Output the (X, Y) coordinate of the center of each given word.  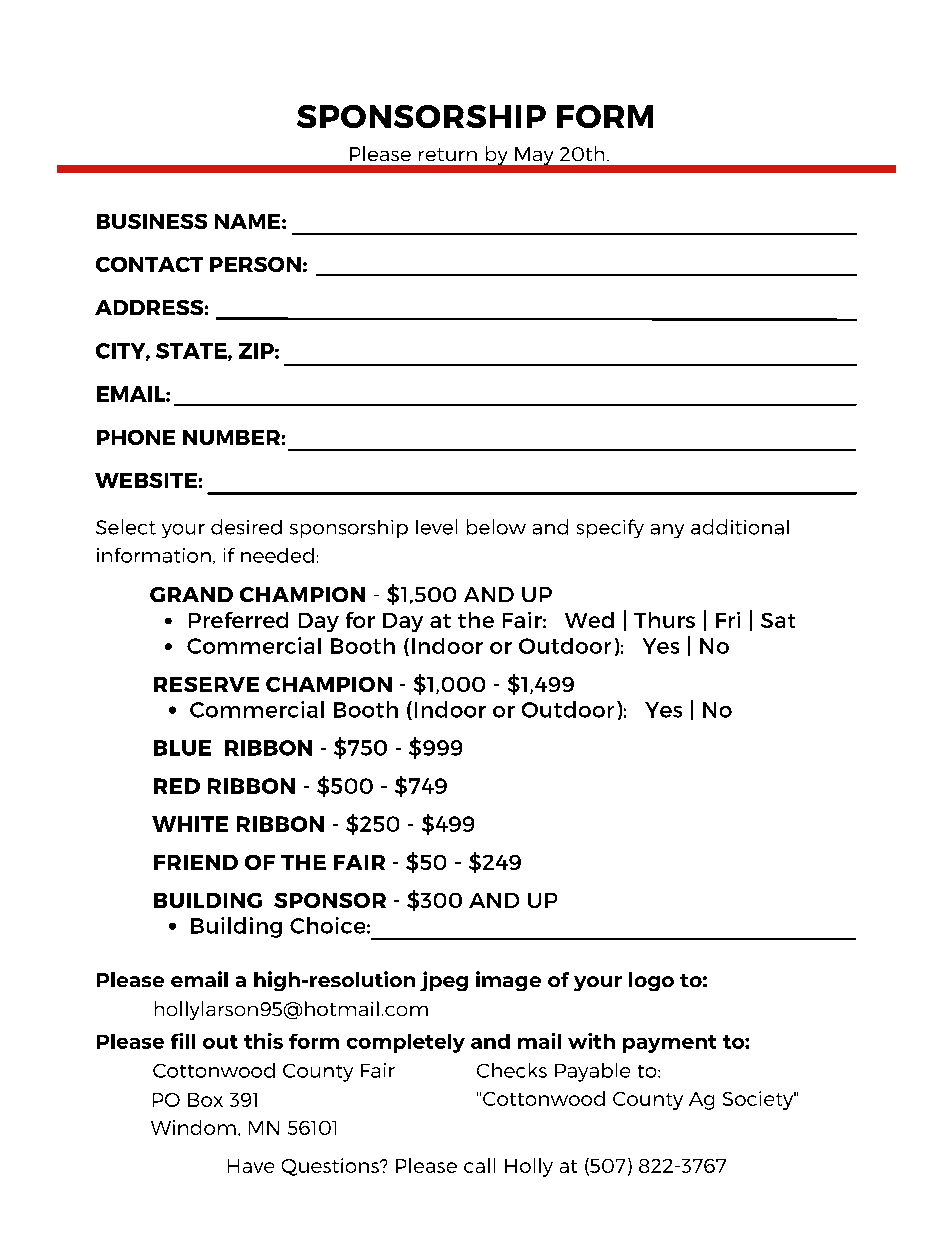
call (479, 1165)
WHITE (190, 824)
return (448, 154)
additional (740, 527)
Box (205, 1100)
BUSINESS (152, 221)
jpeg (444, 981)
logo (651, 981)
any (667, 531)
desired (246, 527)
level (436, 527)
